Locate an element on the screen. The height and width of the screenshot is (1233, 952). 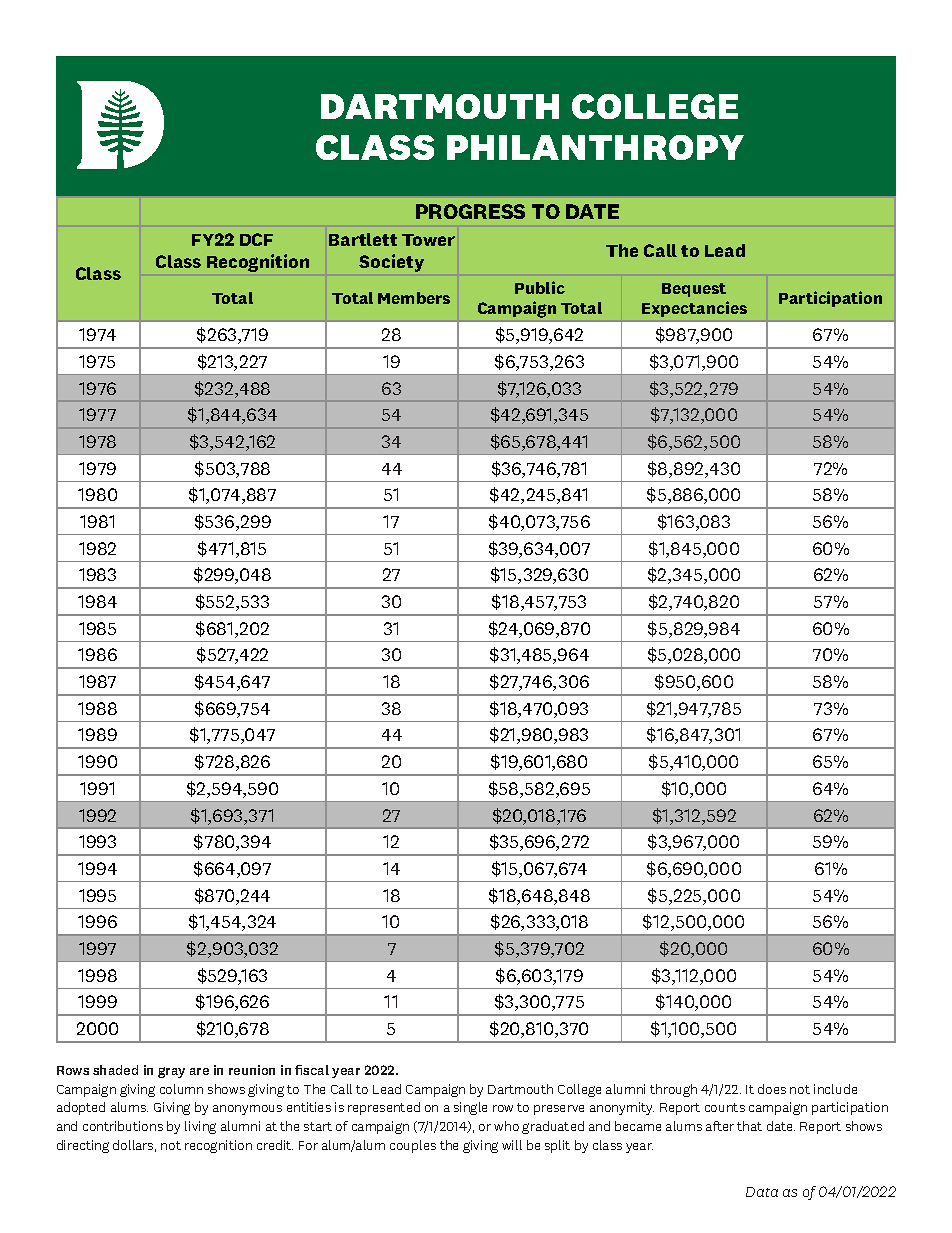
fiscal is located at coordinates (312, 1070).
